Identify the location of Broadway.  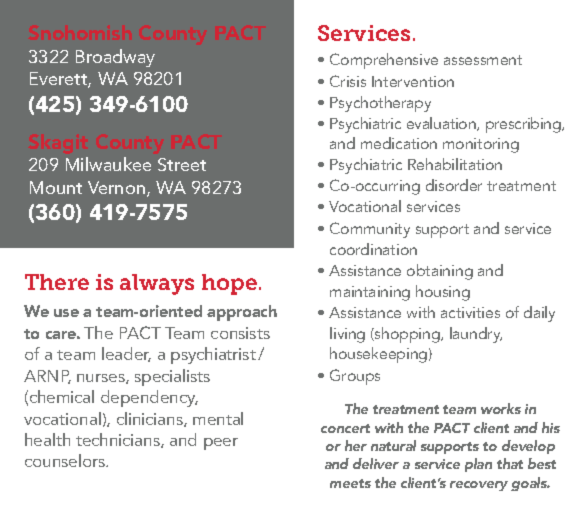
(115, 58).
